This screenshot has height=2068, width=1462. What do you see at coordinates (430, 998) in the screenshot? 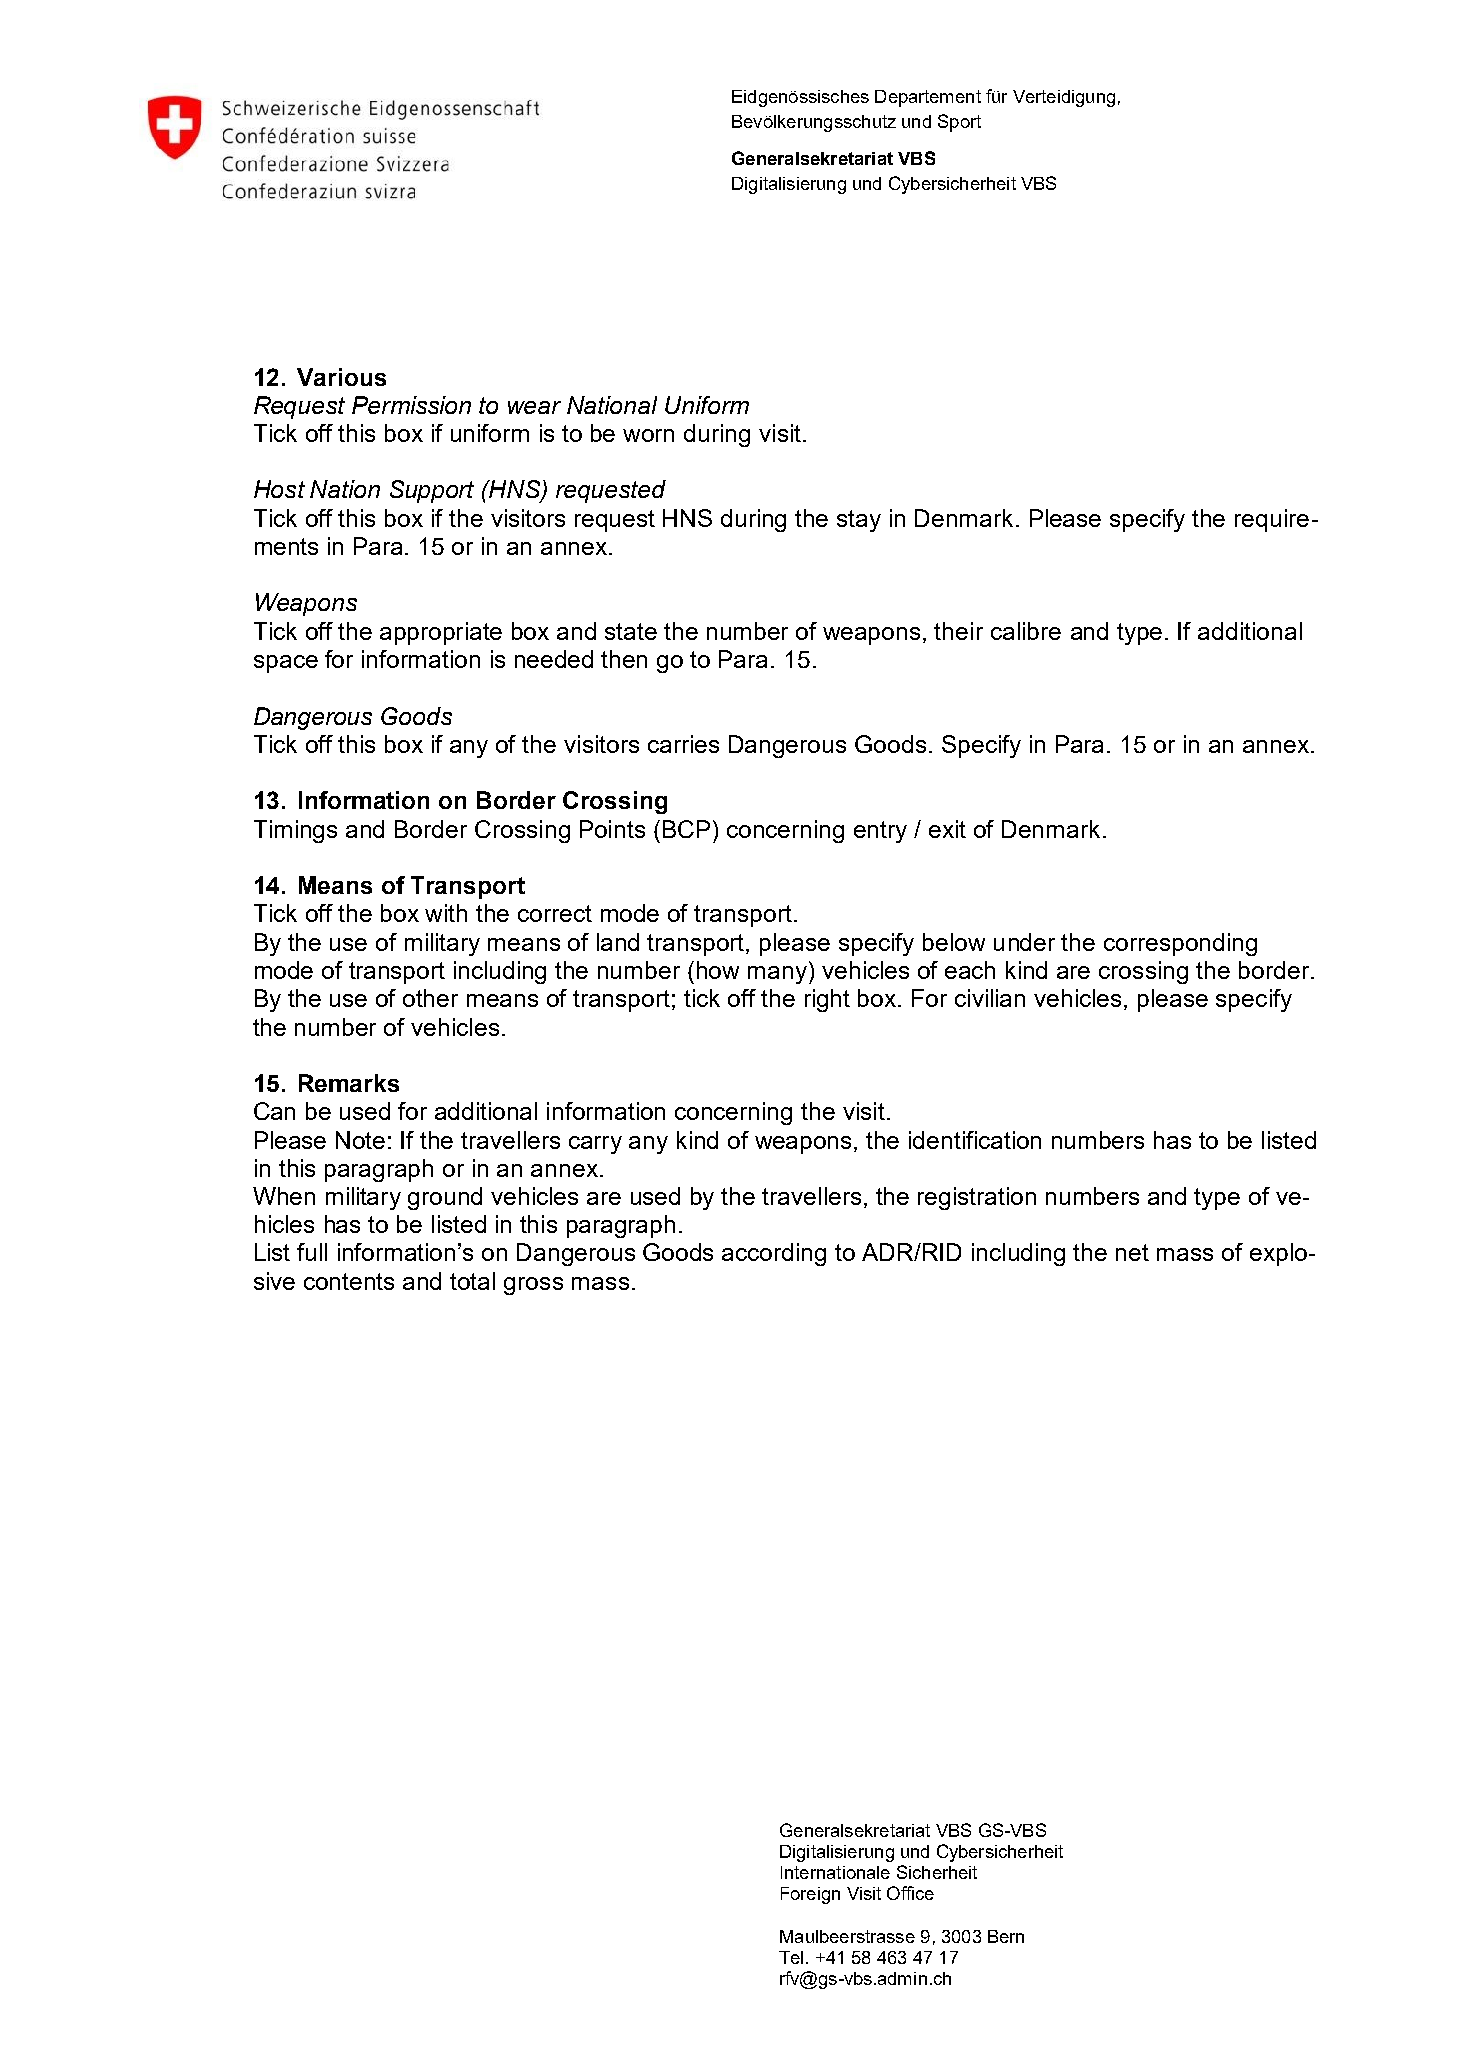
I see `other` at bounding box center [430, 998].
